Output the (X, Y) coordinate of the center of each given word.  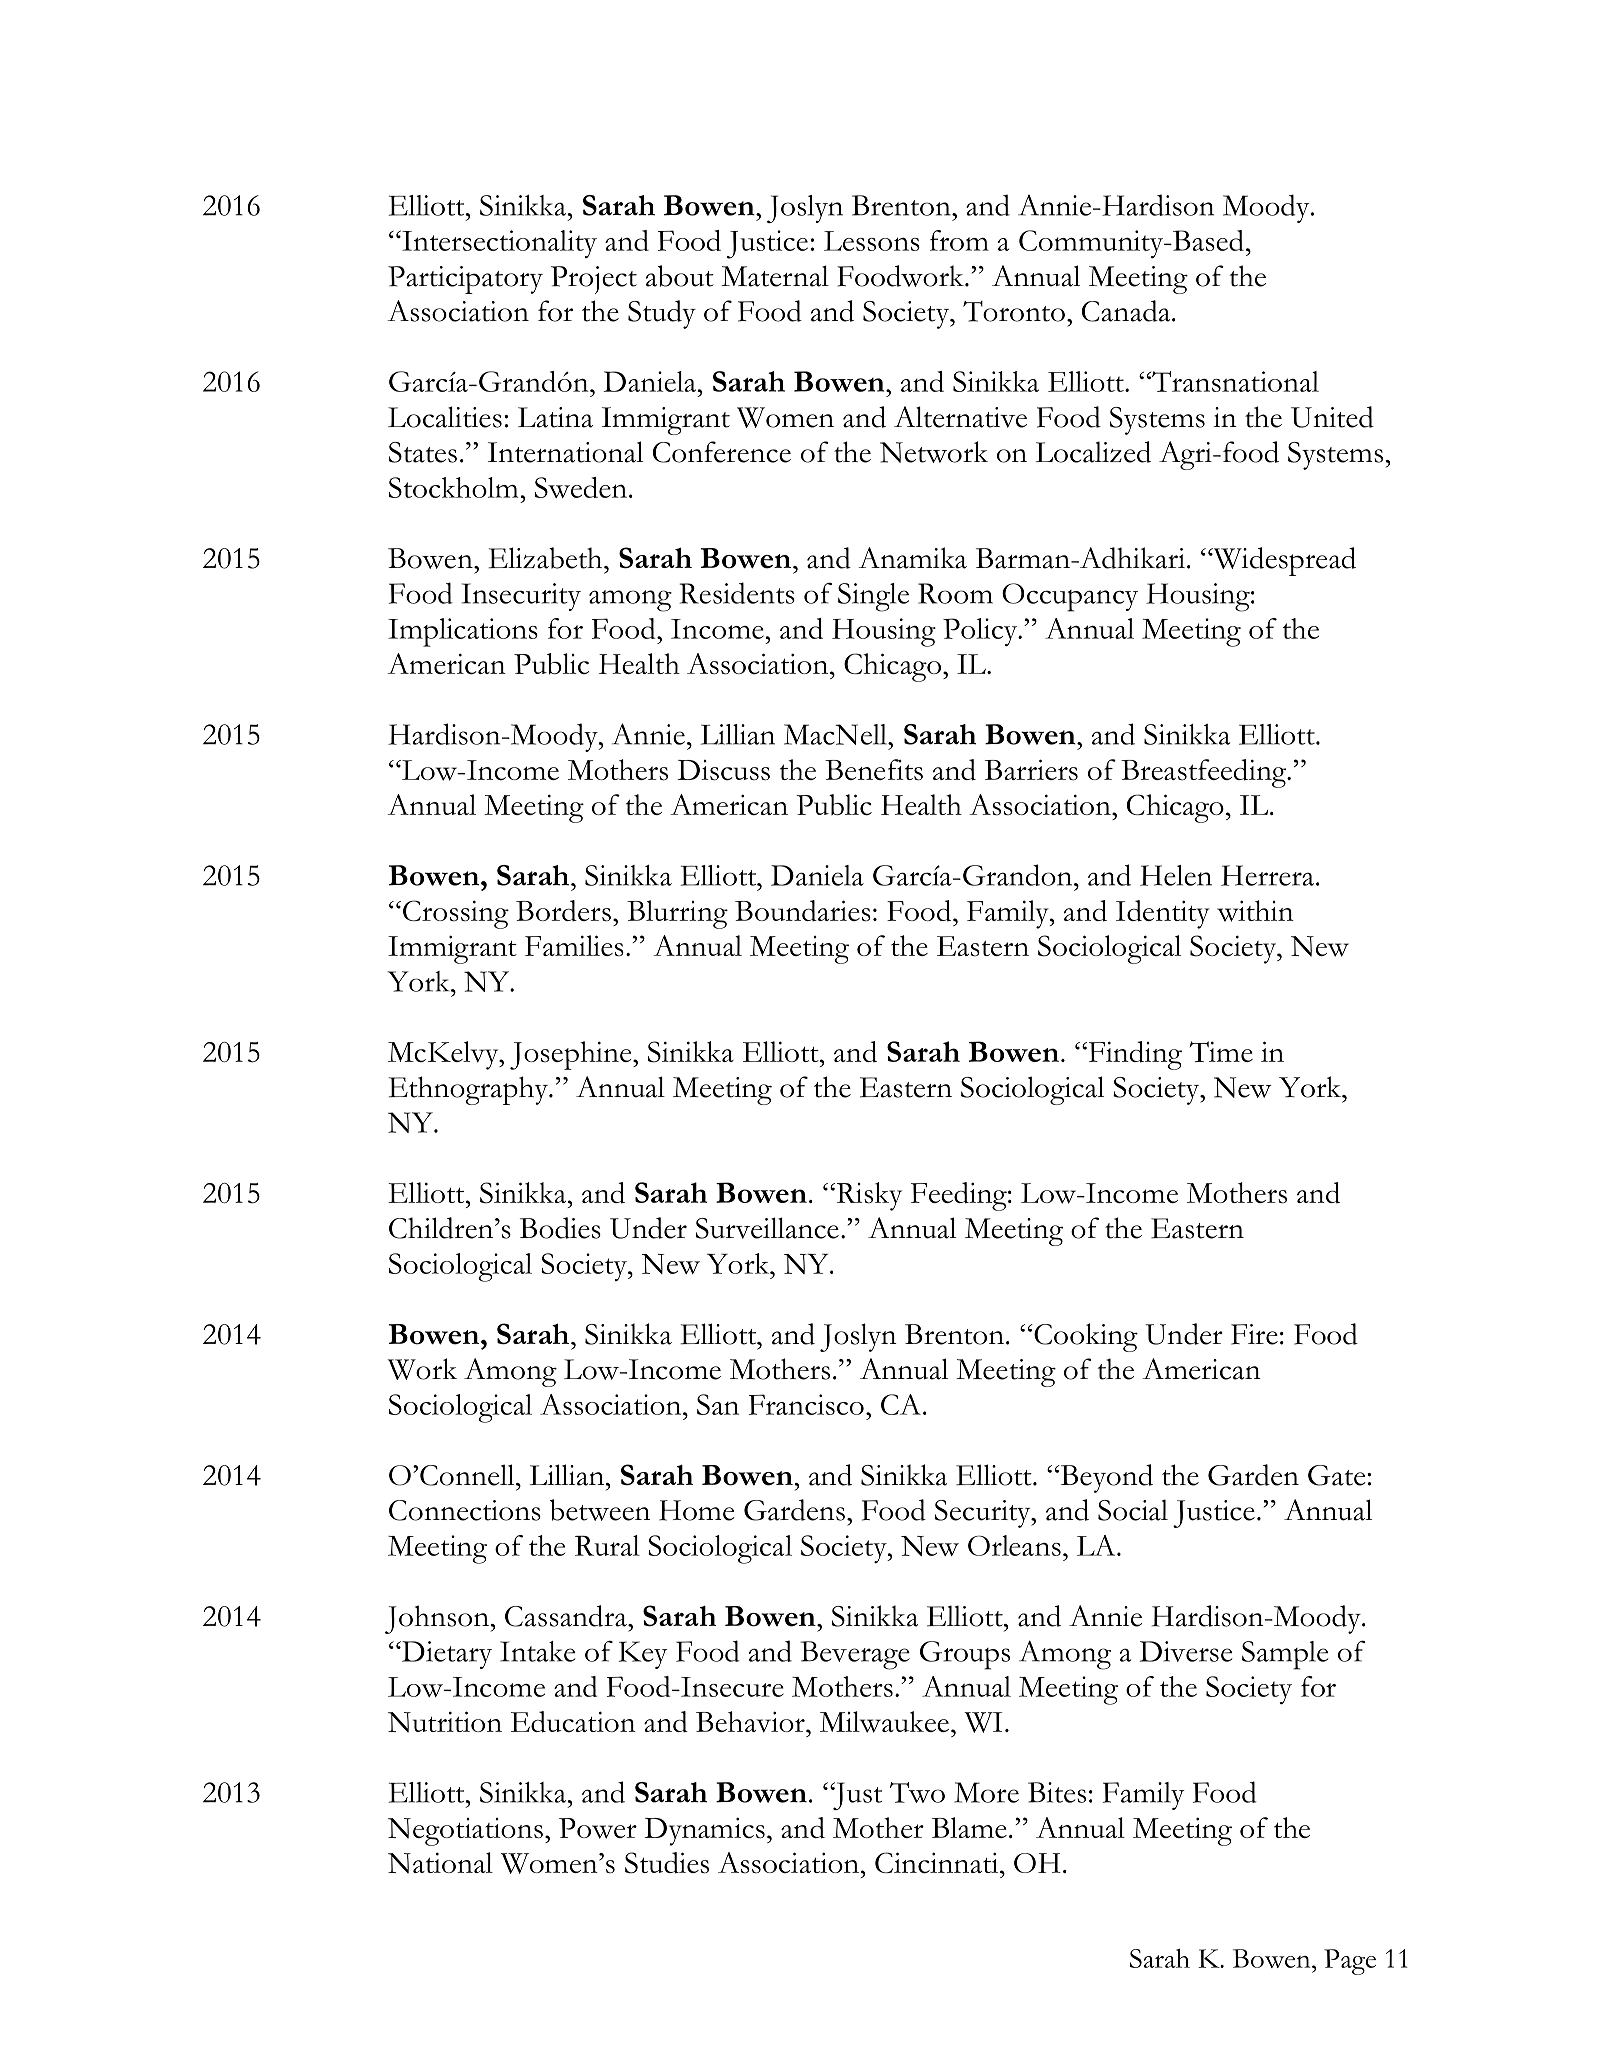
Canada (1127, 311)
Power (598, 1828)
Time (1221, 1051)
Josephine (572, 1055)
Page (1350, 1962)
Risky (868, 1196)
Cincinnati (938, 1863)
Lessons (872, 241)
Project (594, 280)
